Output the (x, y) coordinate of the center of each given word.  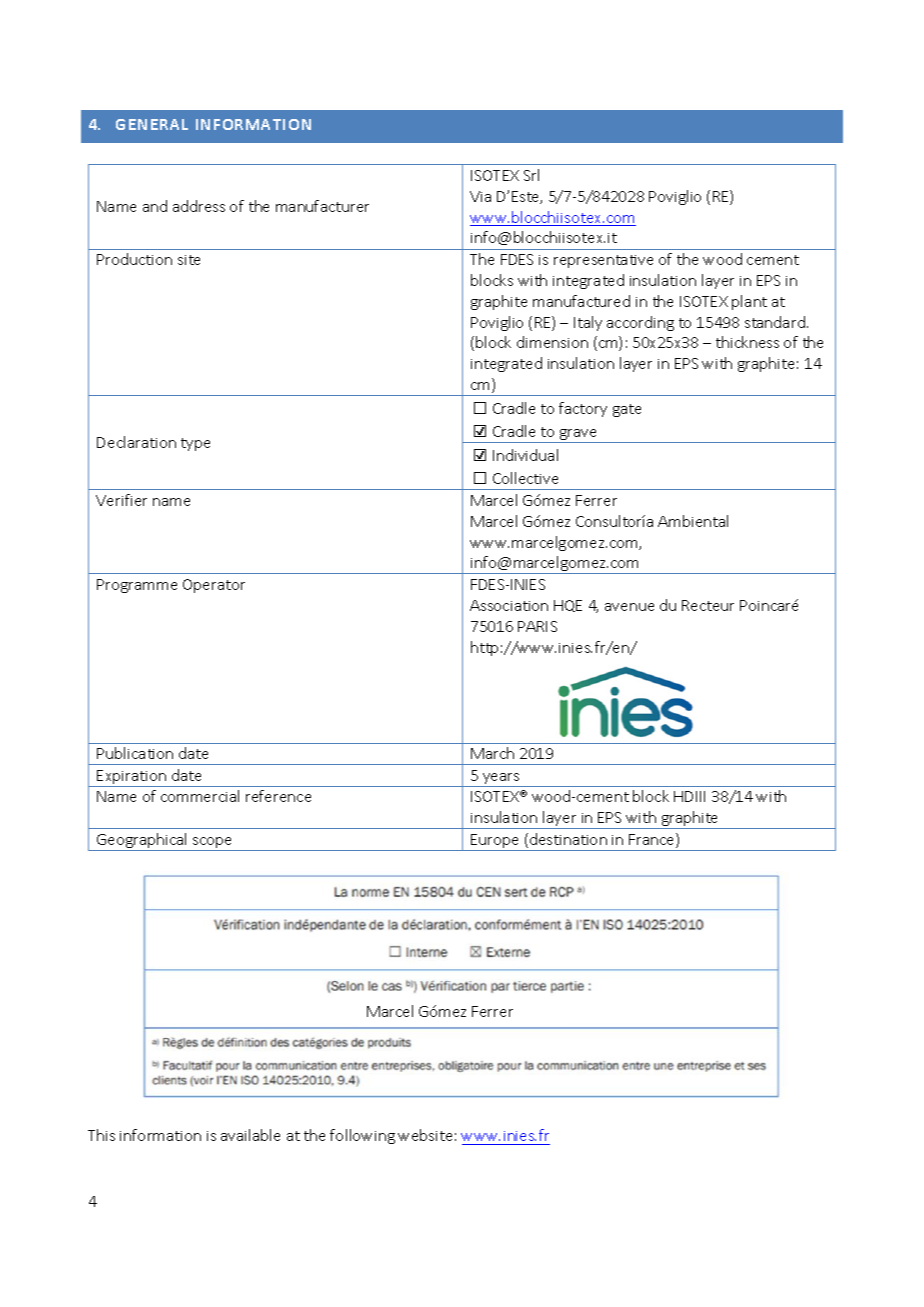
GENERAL (152, 124)
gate (627, 410)
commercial (200, 796)
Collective (525, 478)
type (195, 444)
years (501, 780)
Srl (531, 175)
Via (480, 196)
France (653, 840)
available (250, 1135)
